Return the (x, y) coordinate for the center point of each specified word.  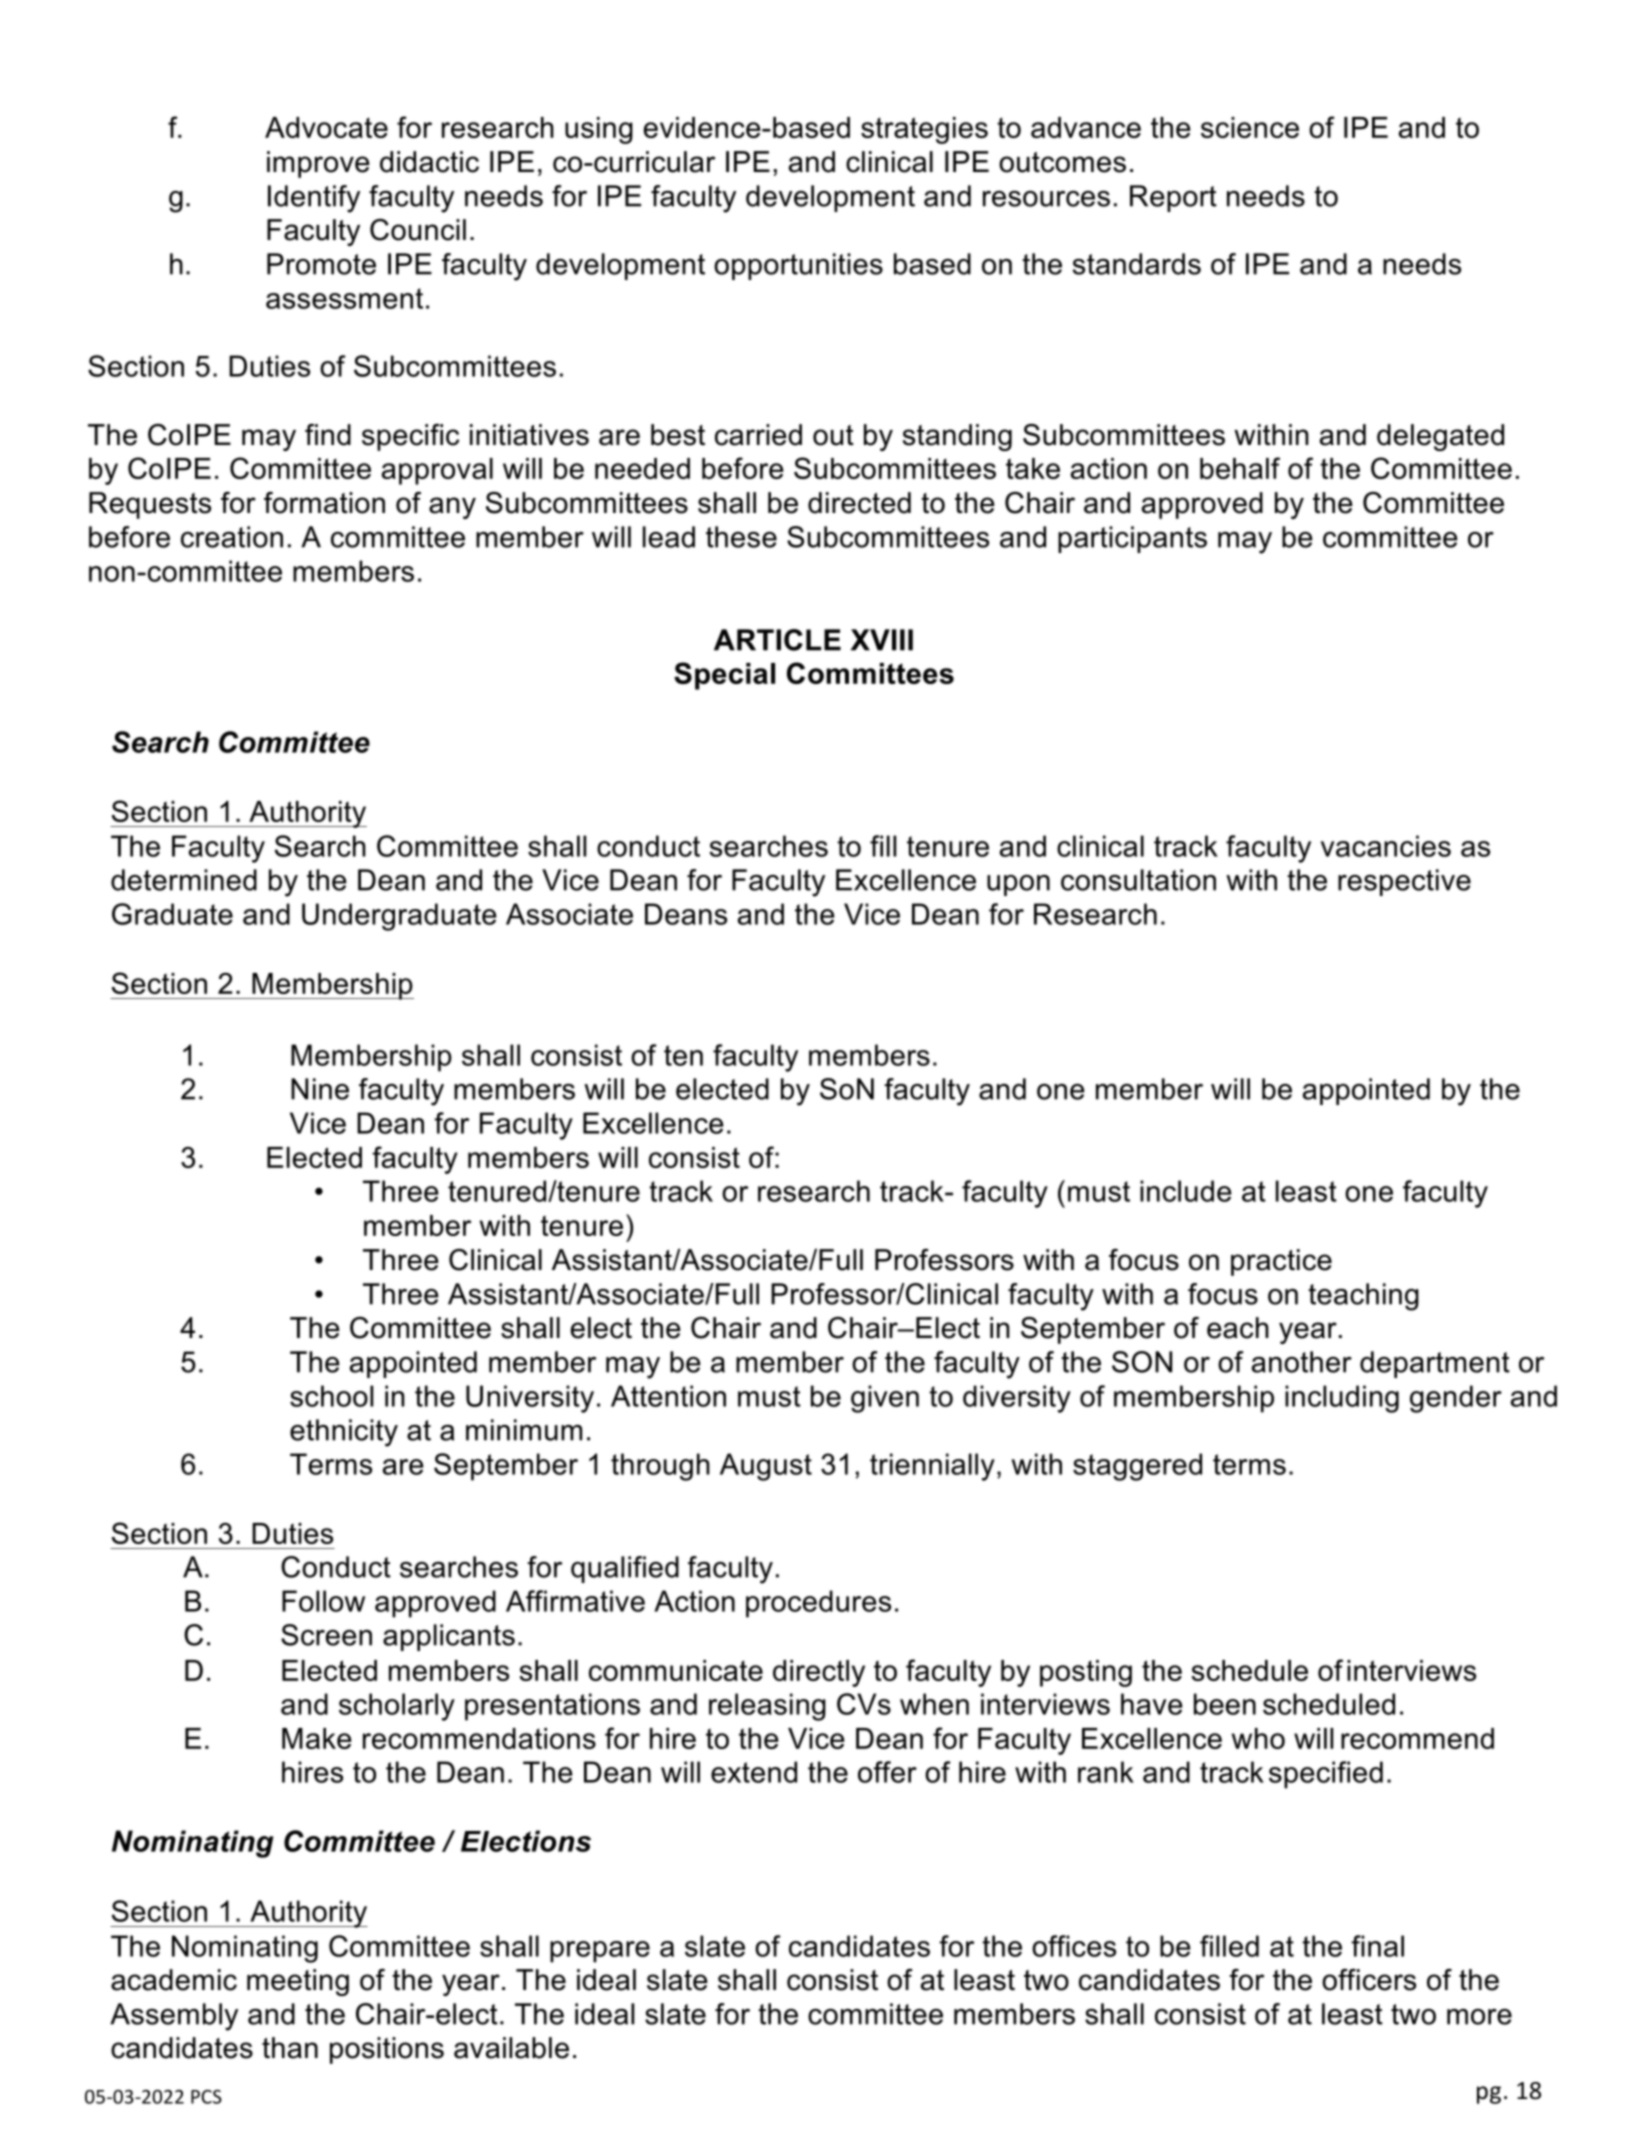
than (290, 2048)
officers (1369, 1980)
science (1250, 127)
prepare (600, 1952)
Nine (320, 1089)
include (1186, 1191)
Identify (314, 199)
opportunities (798, 266)
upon (1018, 885)
